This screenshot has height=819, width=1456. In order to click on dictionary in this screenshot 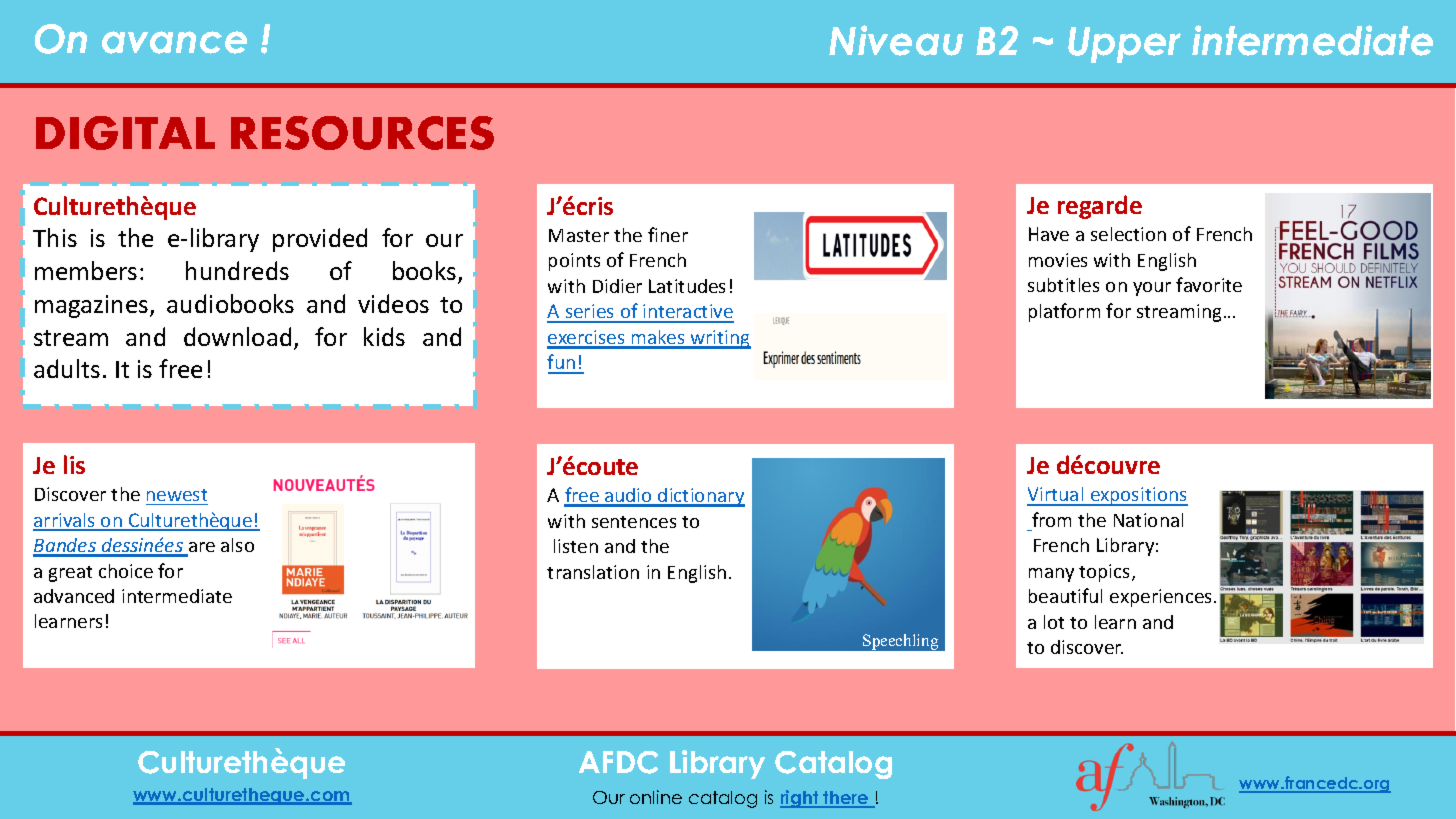, I will do `click(701, 497)`.
